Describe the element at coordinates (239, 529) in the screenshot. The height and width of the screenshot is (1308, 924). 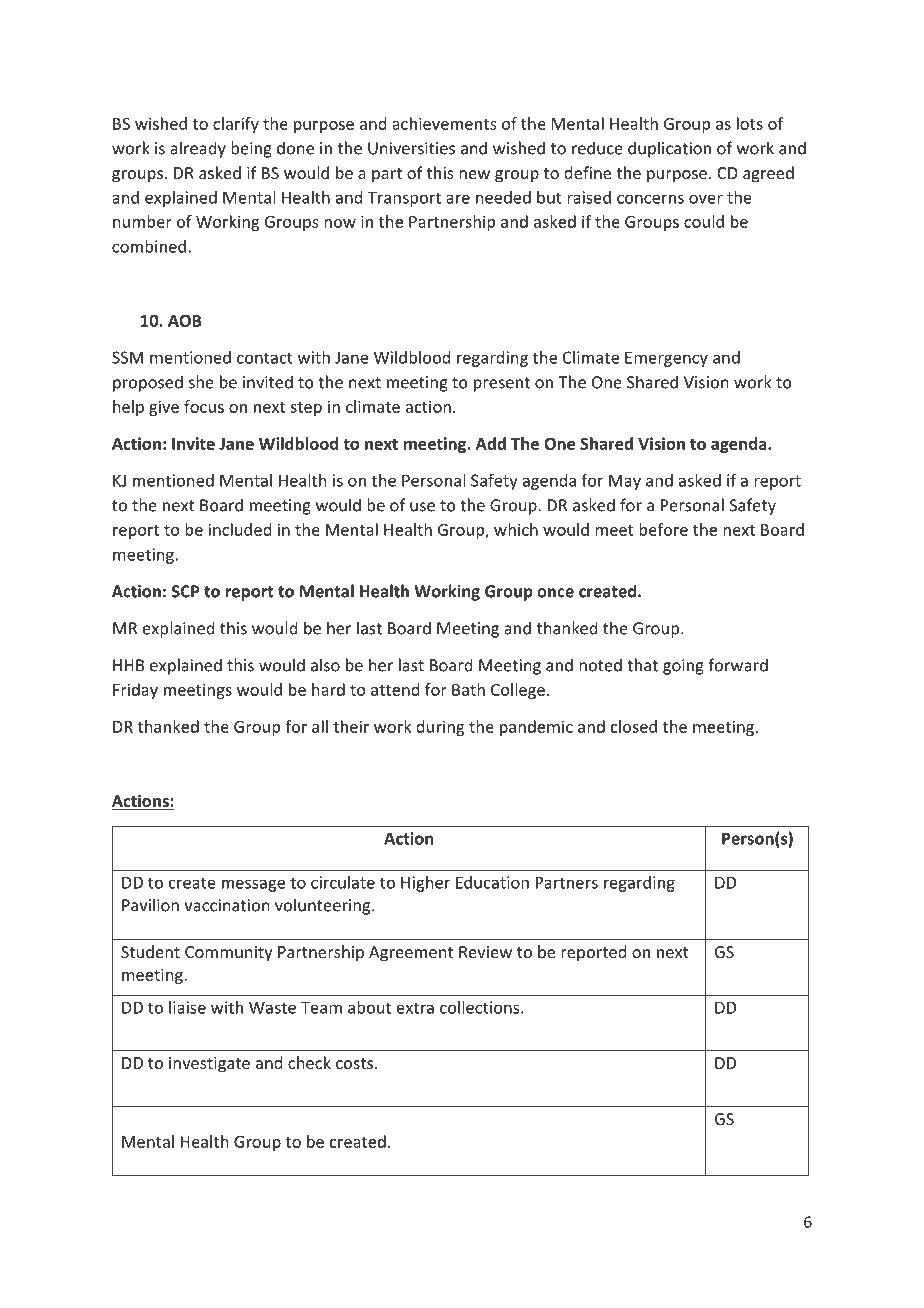
I see `included` at that location.
